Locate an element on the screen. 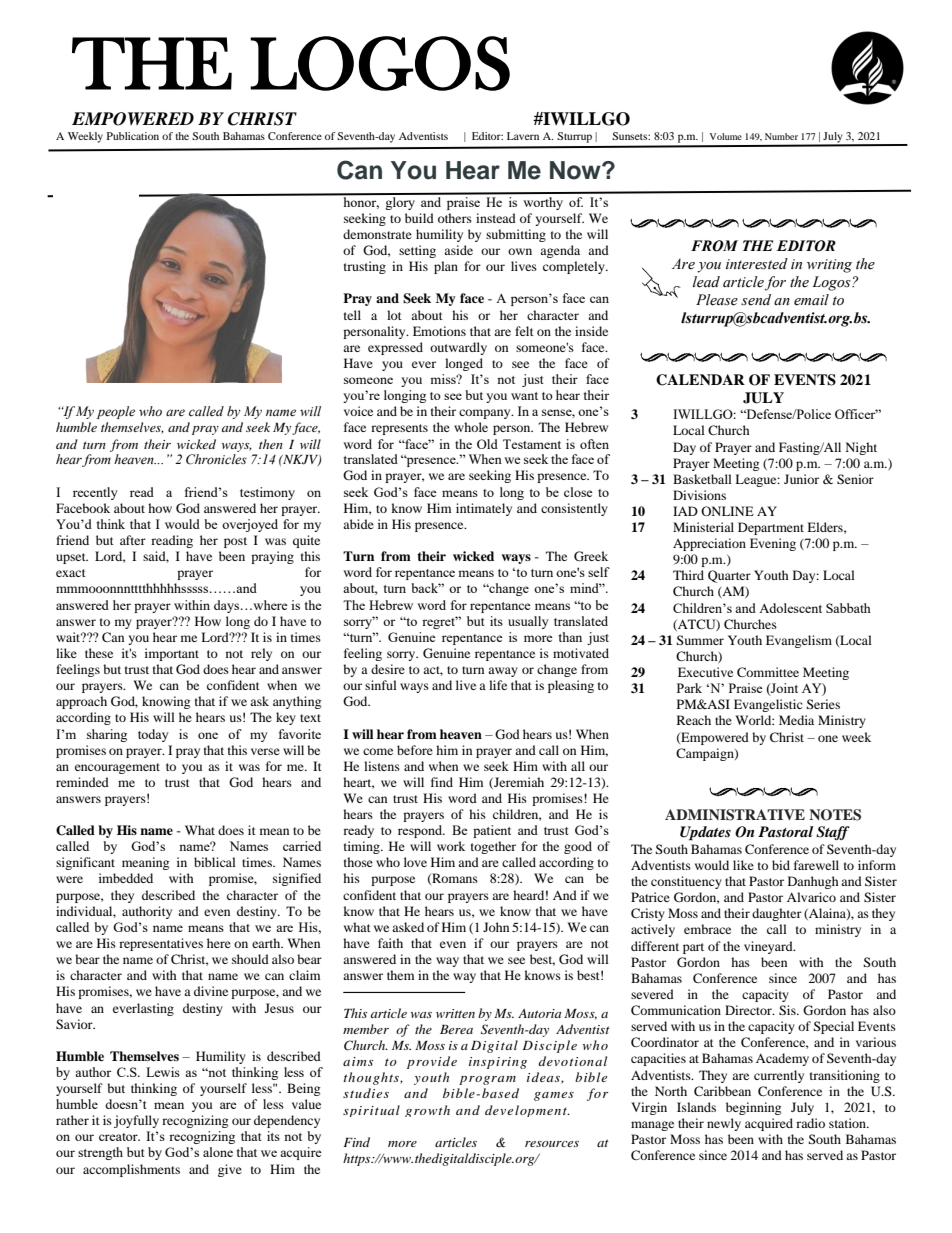 This screenshot has width=952, height=1233. joyfully is located at coordinates (136, 1121).
